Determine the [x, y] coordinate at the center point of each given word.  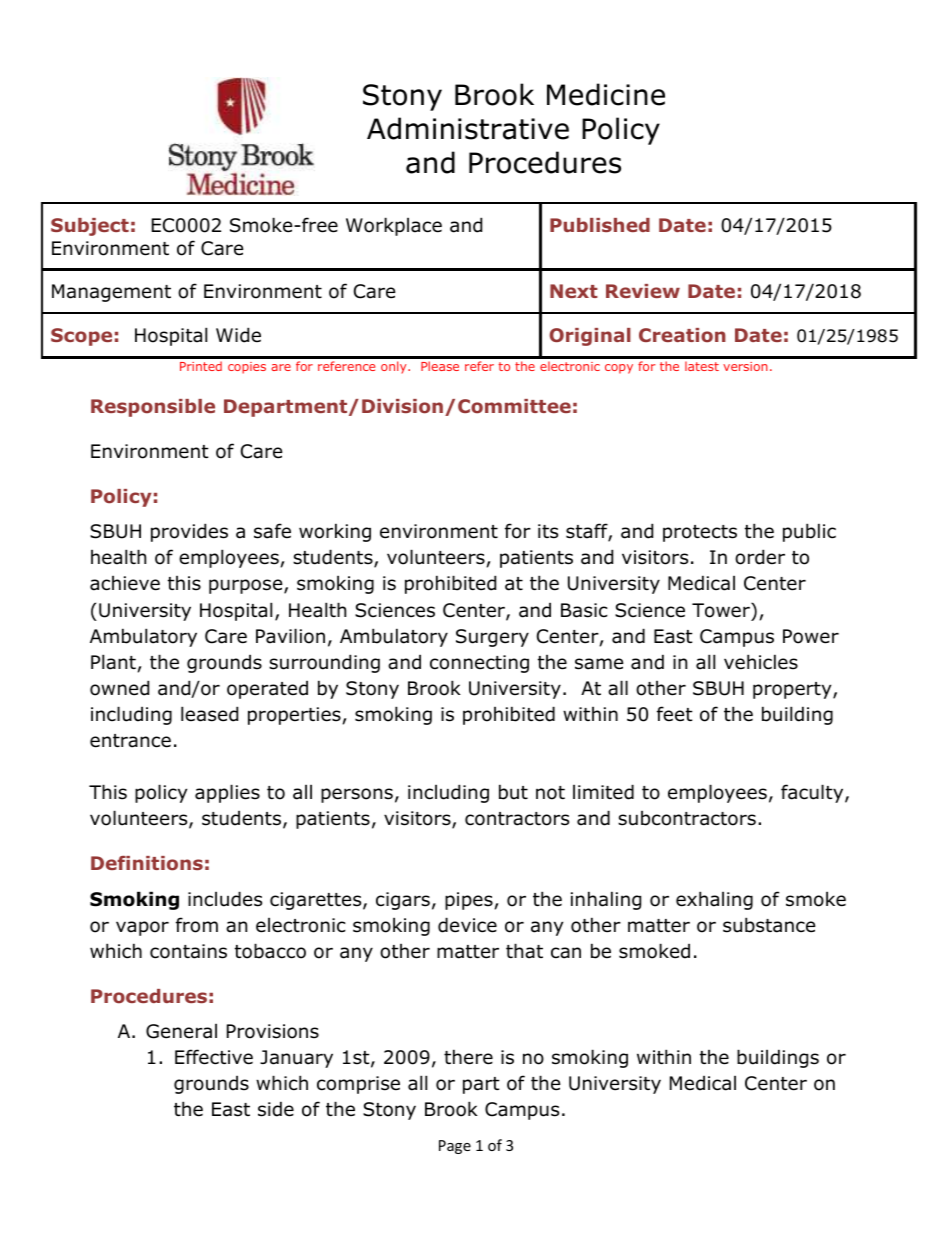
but [513, 792]
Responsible [153, 408]
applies [227, 793]
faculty [813, 793]
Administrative [468, 128]
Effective [214, 1057]
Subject [90, 227]
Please [440, 366]
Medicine [606, 94]
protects [700, 533]
